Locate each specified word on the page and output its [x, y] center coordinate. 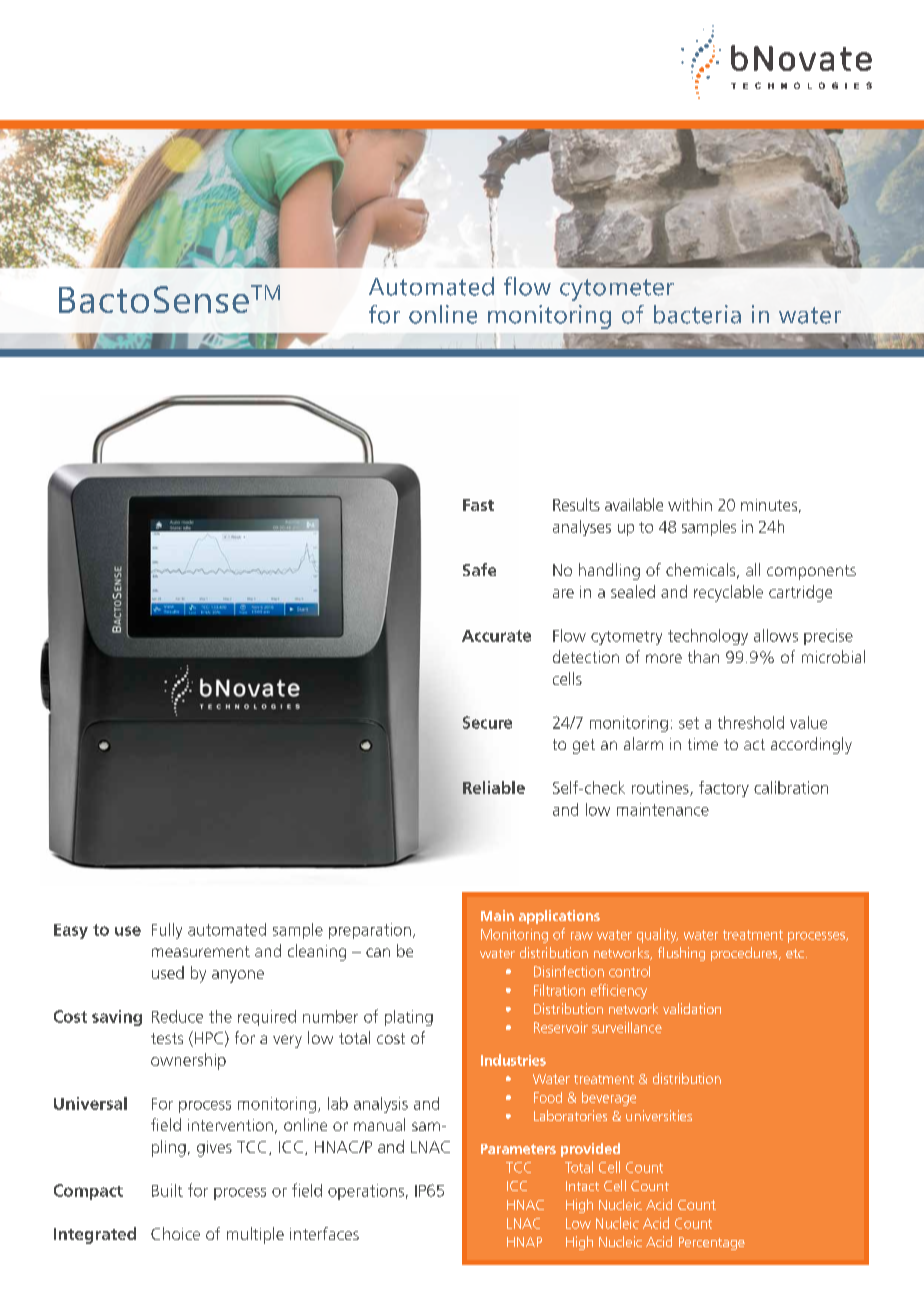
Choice [175, 1233]
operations [366, 1192]
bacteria [697, 314]
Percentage [712, 1243]
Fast [478, 505]
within [690, 504]
